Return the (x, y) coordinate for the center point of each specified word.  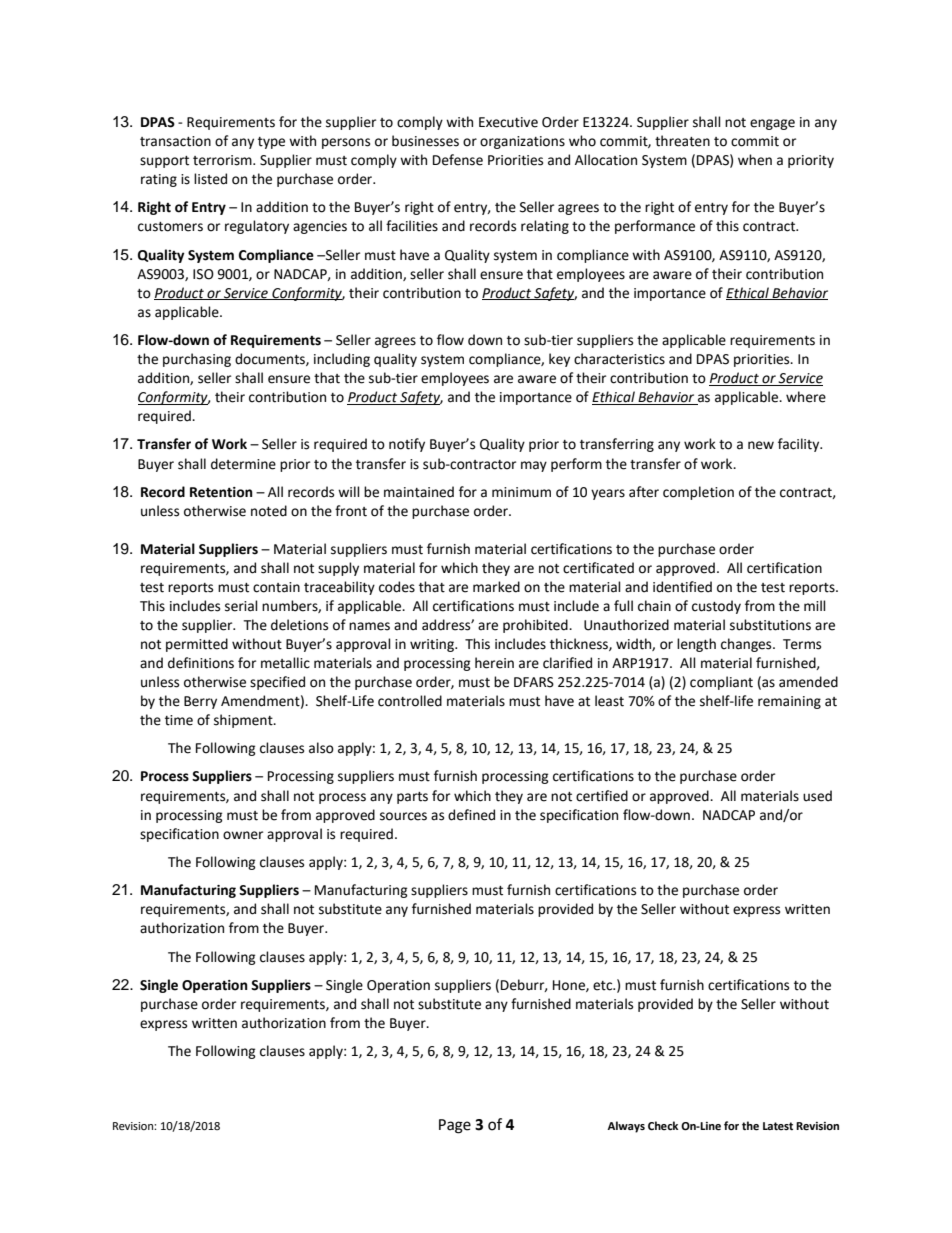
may (534, 466)
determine (243, 464)
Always (626, 1127)
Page (455, 1126)
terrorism (223, 160)
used (817, 796)
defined (471, 815)
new (761, 445)
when (755, 160)
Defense (458, 160)
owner (243, 835)
